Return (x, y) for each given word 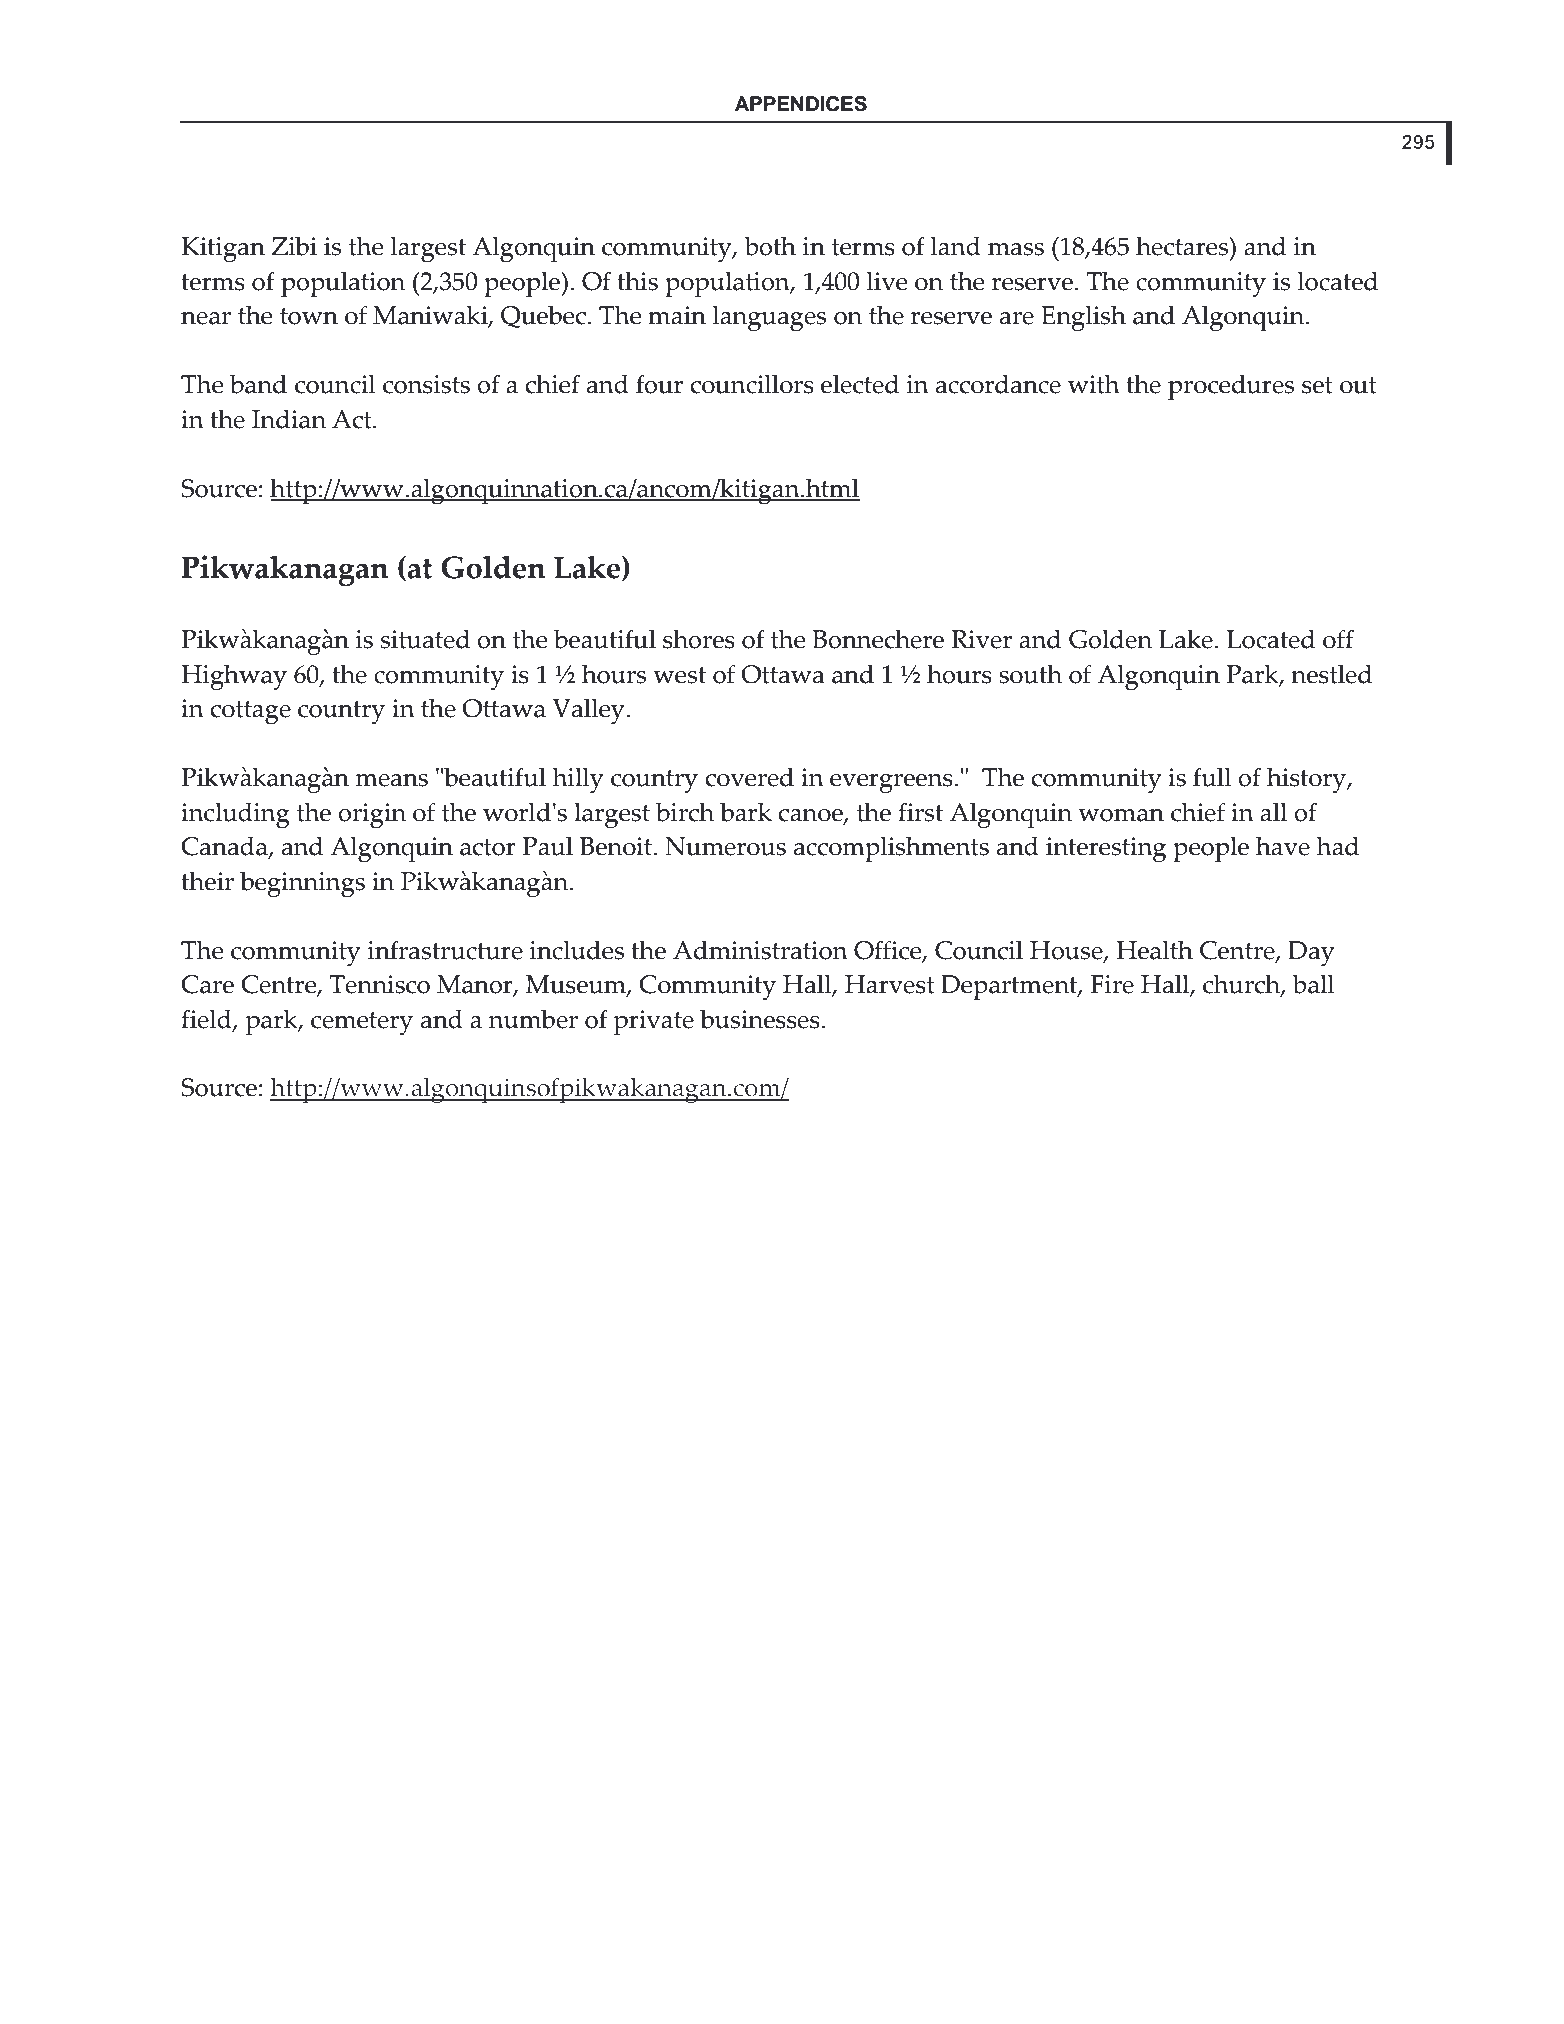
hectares (1183, 246)
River (981, 639)
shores (699, 639)
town (309, 316)
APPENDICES (801, 104)
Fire (1112, 984)
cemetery (362, 1023)
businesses (760, 1019)
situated (425, 639)
